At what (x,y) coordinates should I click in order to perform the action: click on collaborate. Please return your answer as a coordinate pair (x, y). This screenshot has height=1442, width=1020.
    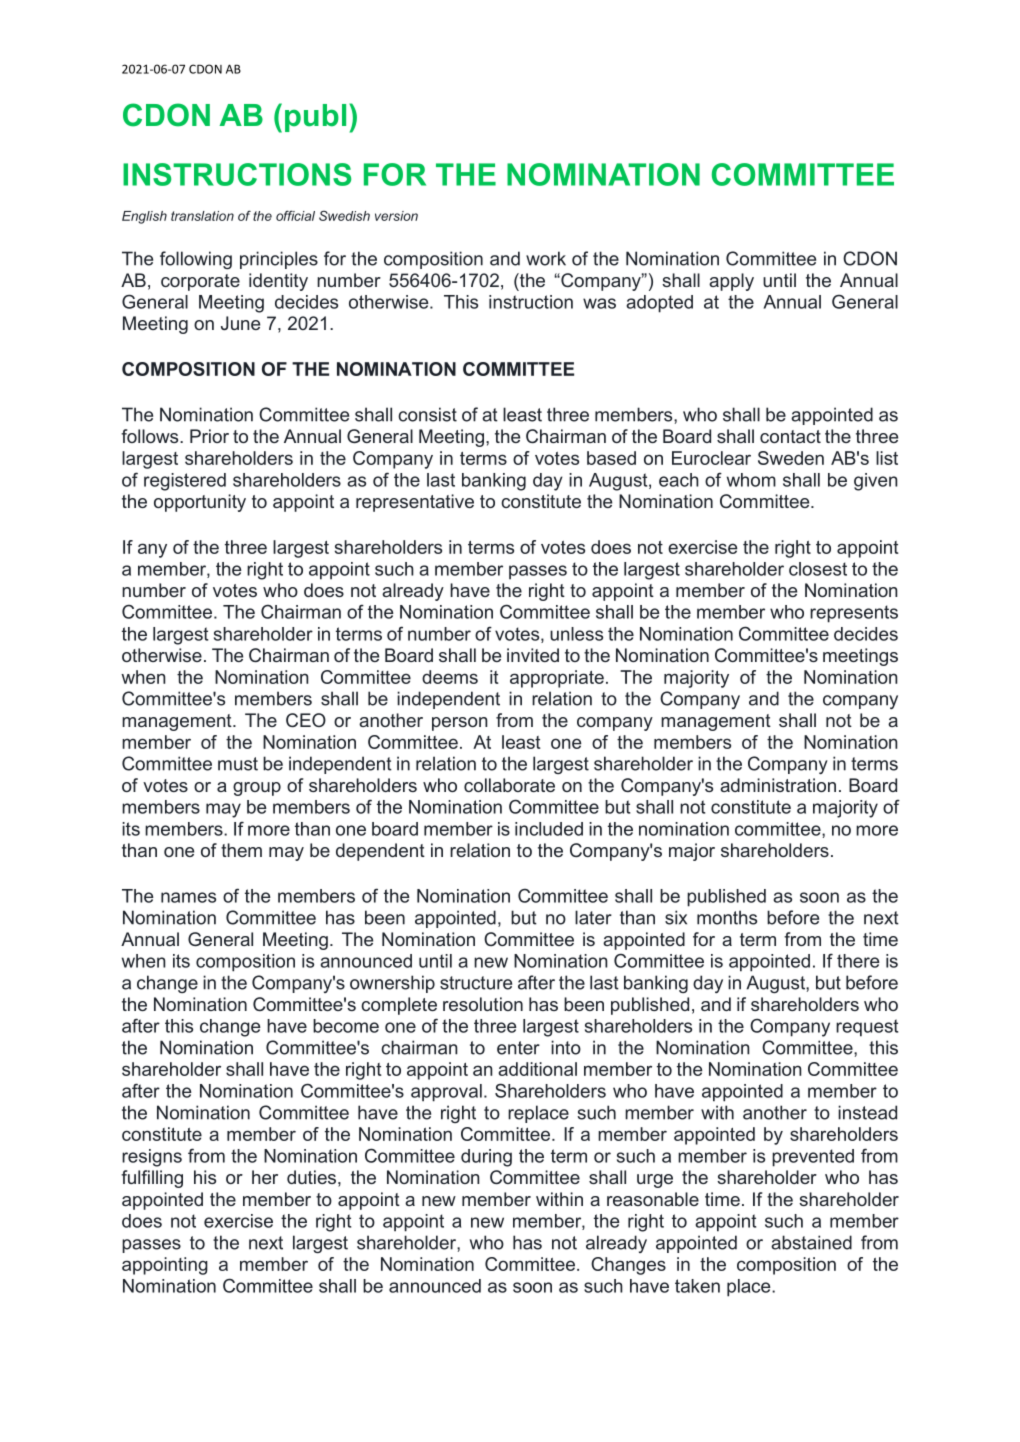
    Looking at the image, I should click on (509, 785).
